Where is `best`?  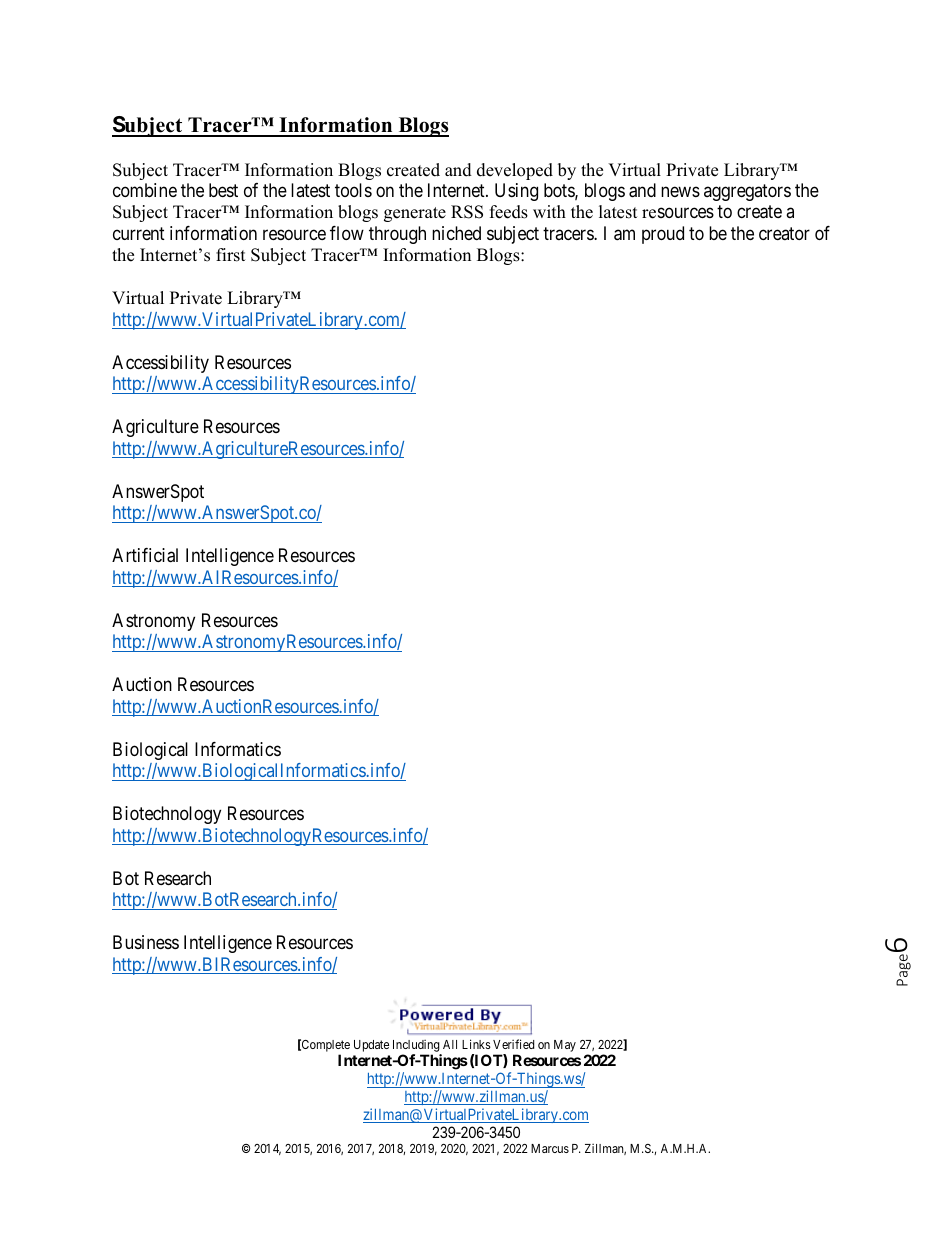 best is located at coordinates (223, 190).
